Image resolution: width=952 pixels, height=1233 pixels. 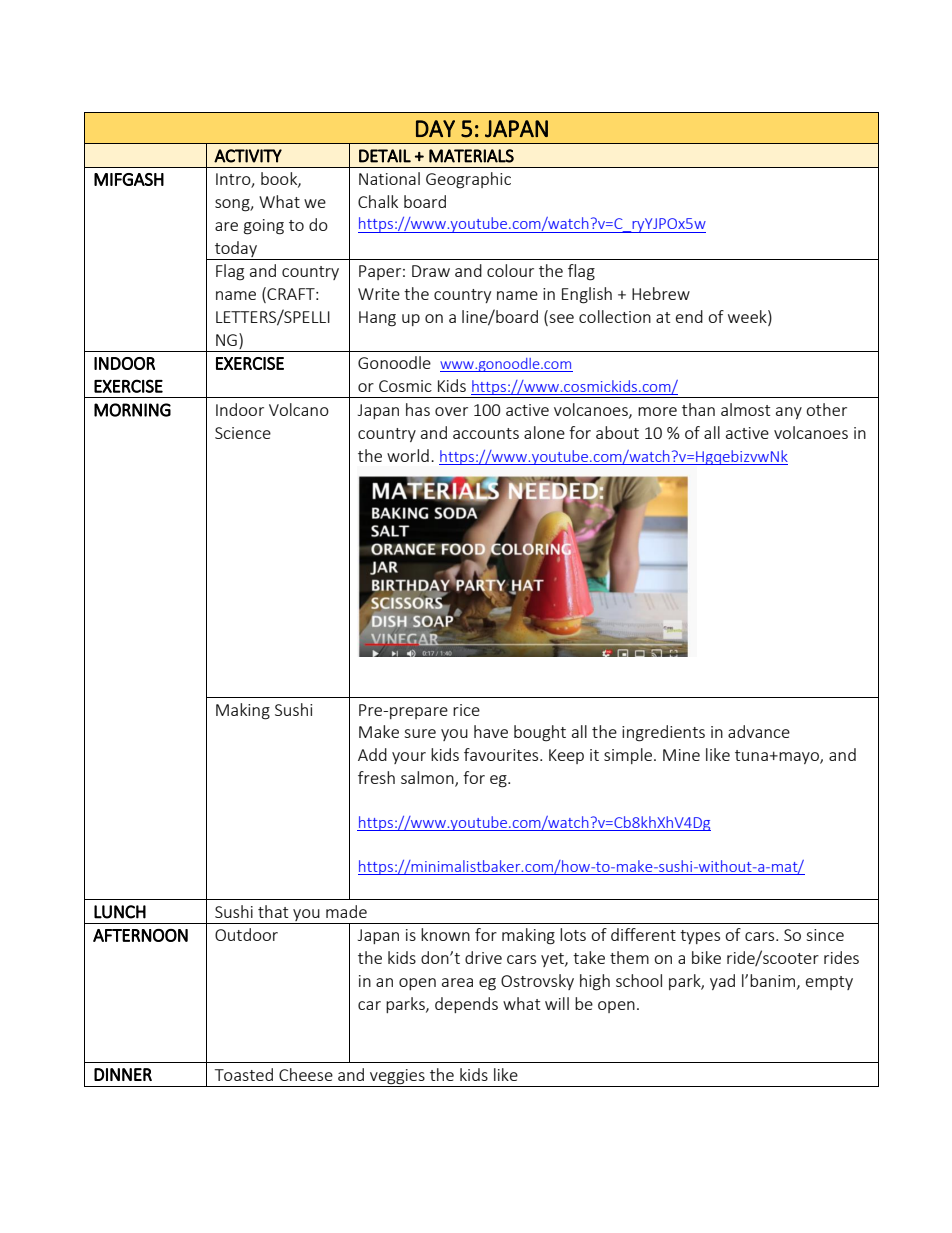 What do you see at coordinates (466, 1005) in the screenshot?
I see `depends` at bounding box center [466, 1005].
